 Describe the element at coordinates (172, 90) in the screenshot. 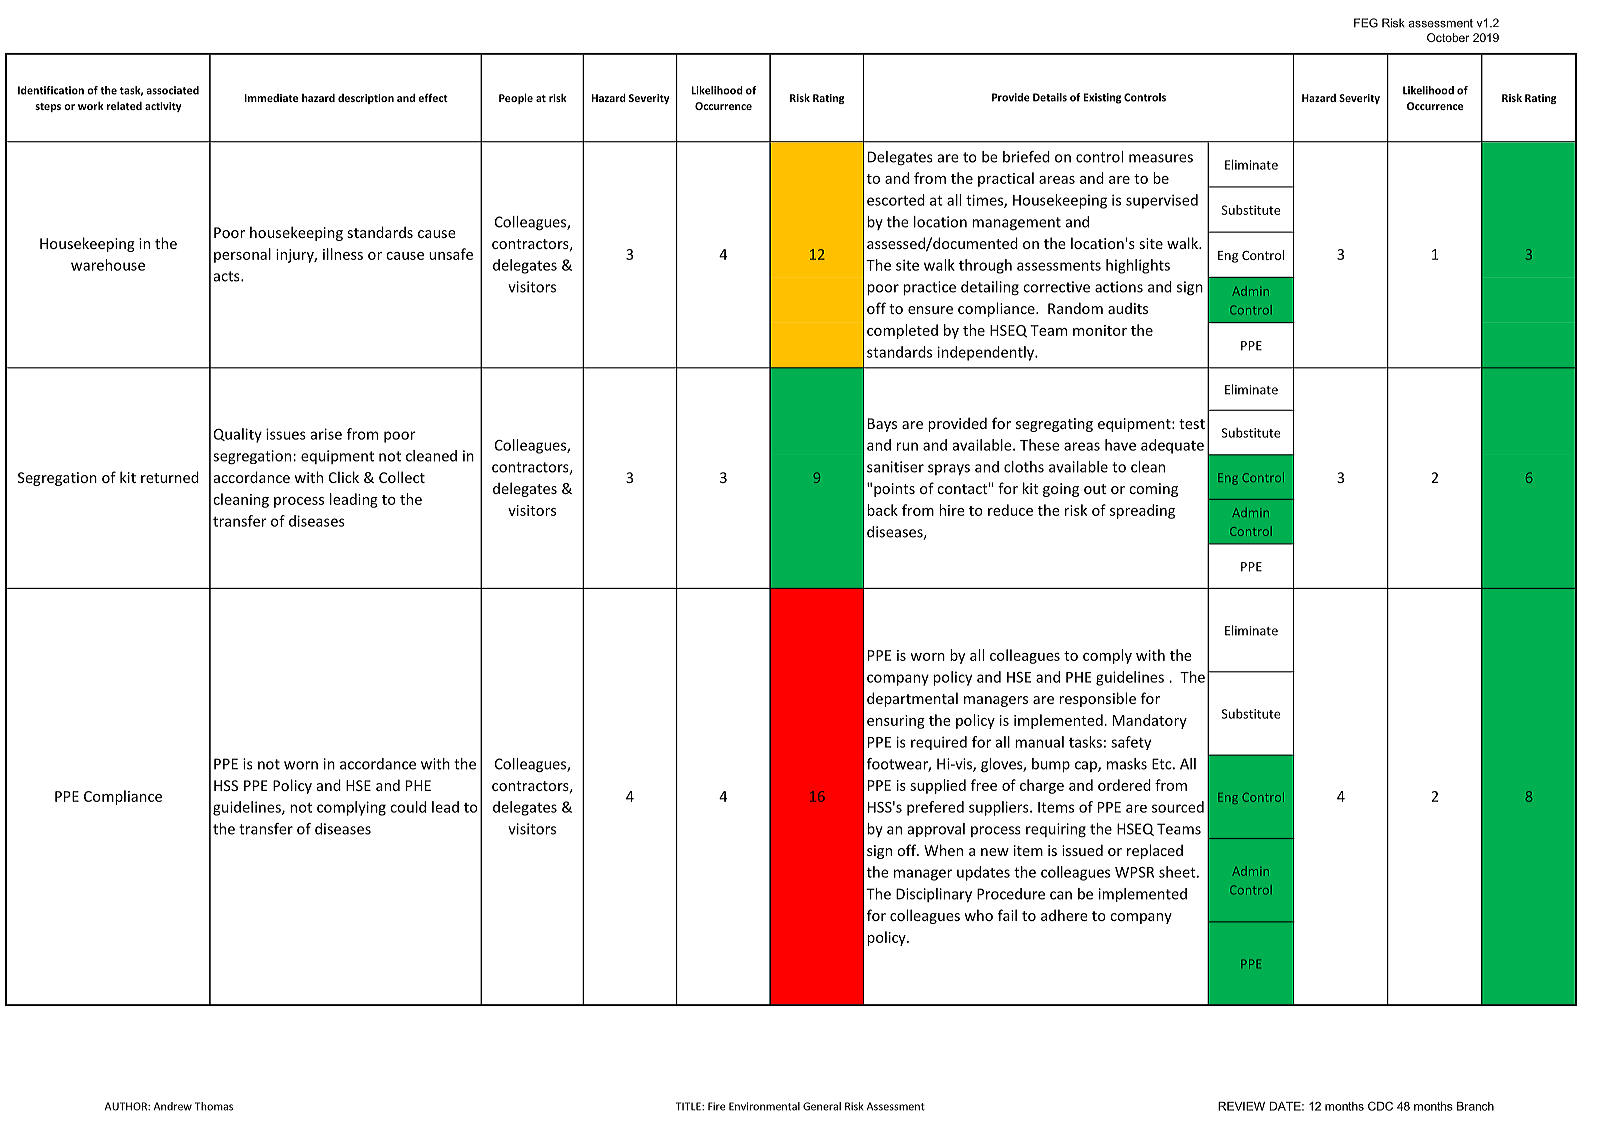

I see `associated` at that location.
